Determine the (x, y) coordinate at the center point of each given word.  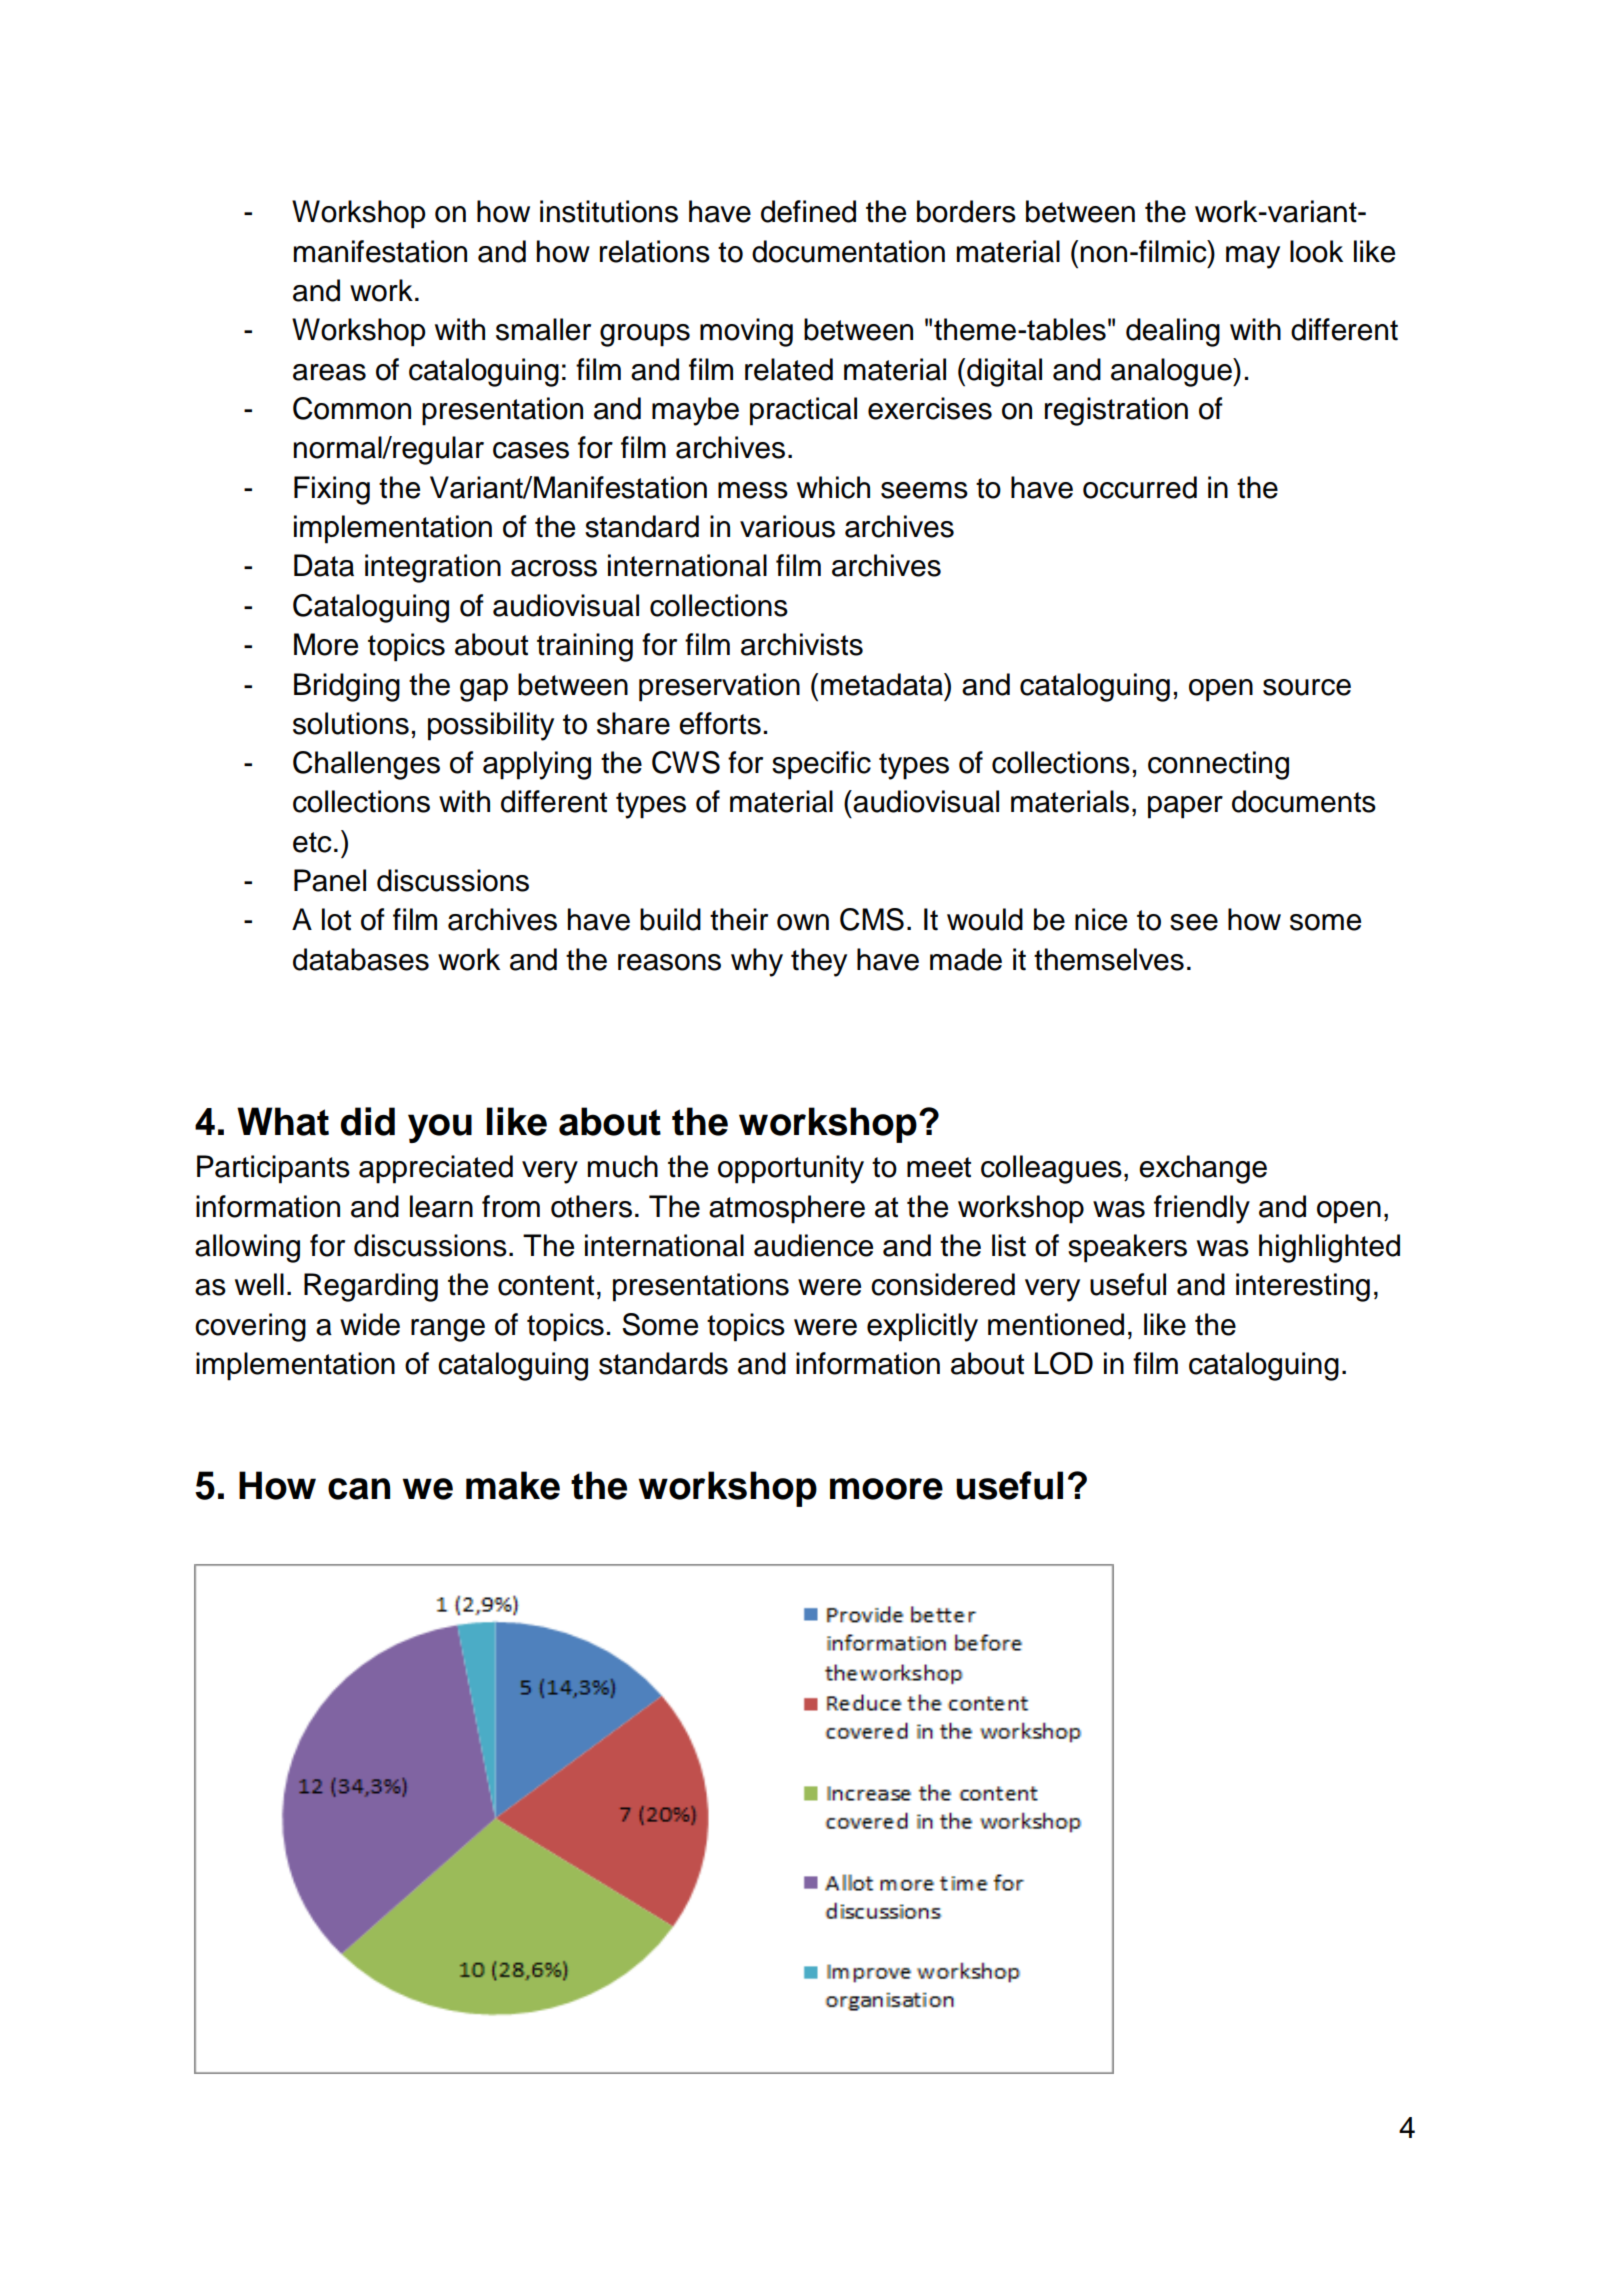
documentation (848, 251)
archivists (802, 644)
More (326, 644)
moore (886, 1489)
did (368, 1121)
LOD (1064, 1363)
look (1316, 251)
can (359, 1489)
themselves (1109, 959)
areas (329, 372)
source (1307, 687)
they (819, 962)
